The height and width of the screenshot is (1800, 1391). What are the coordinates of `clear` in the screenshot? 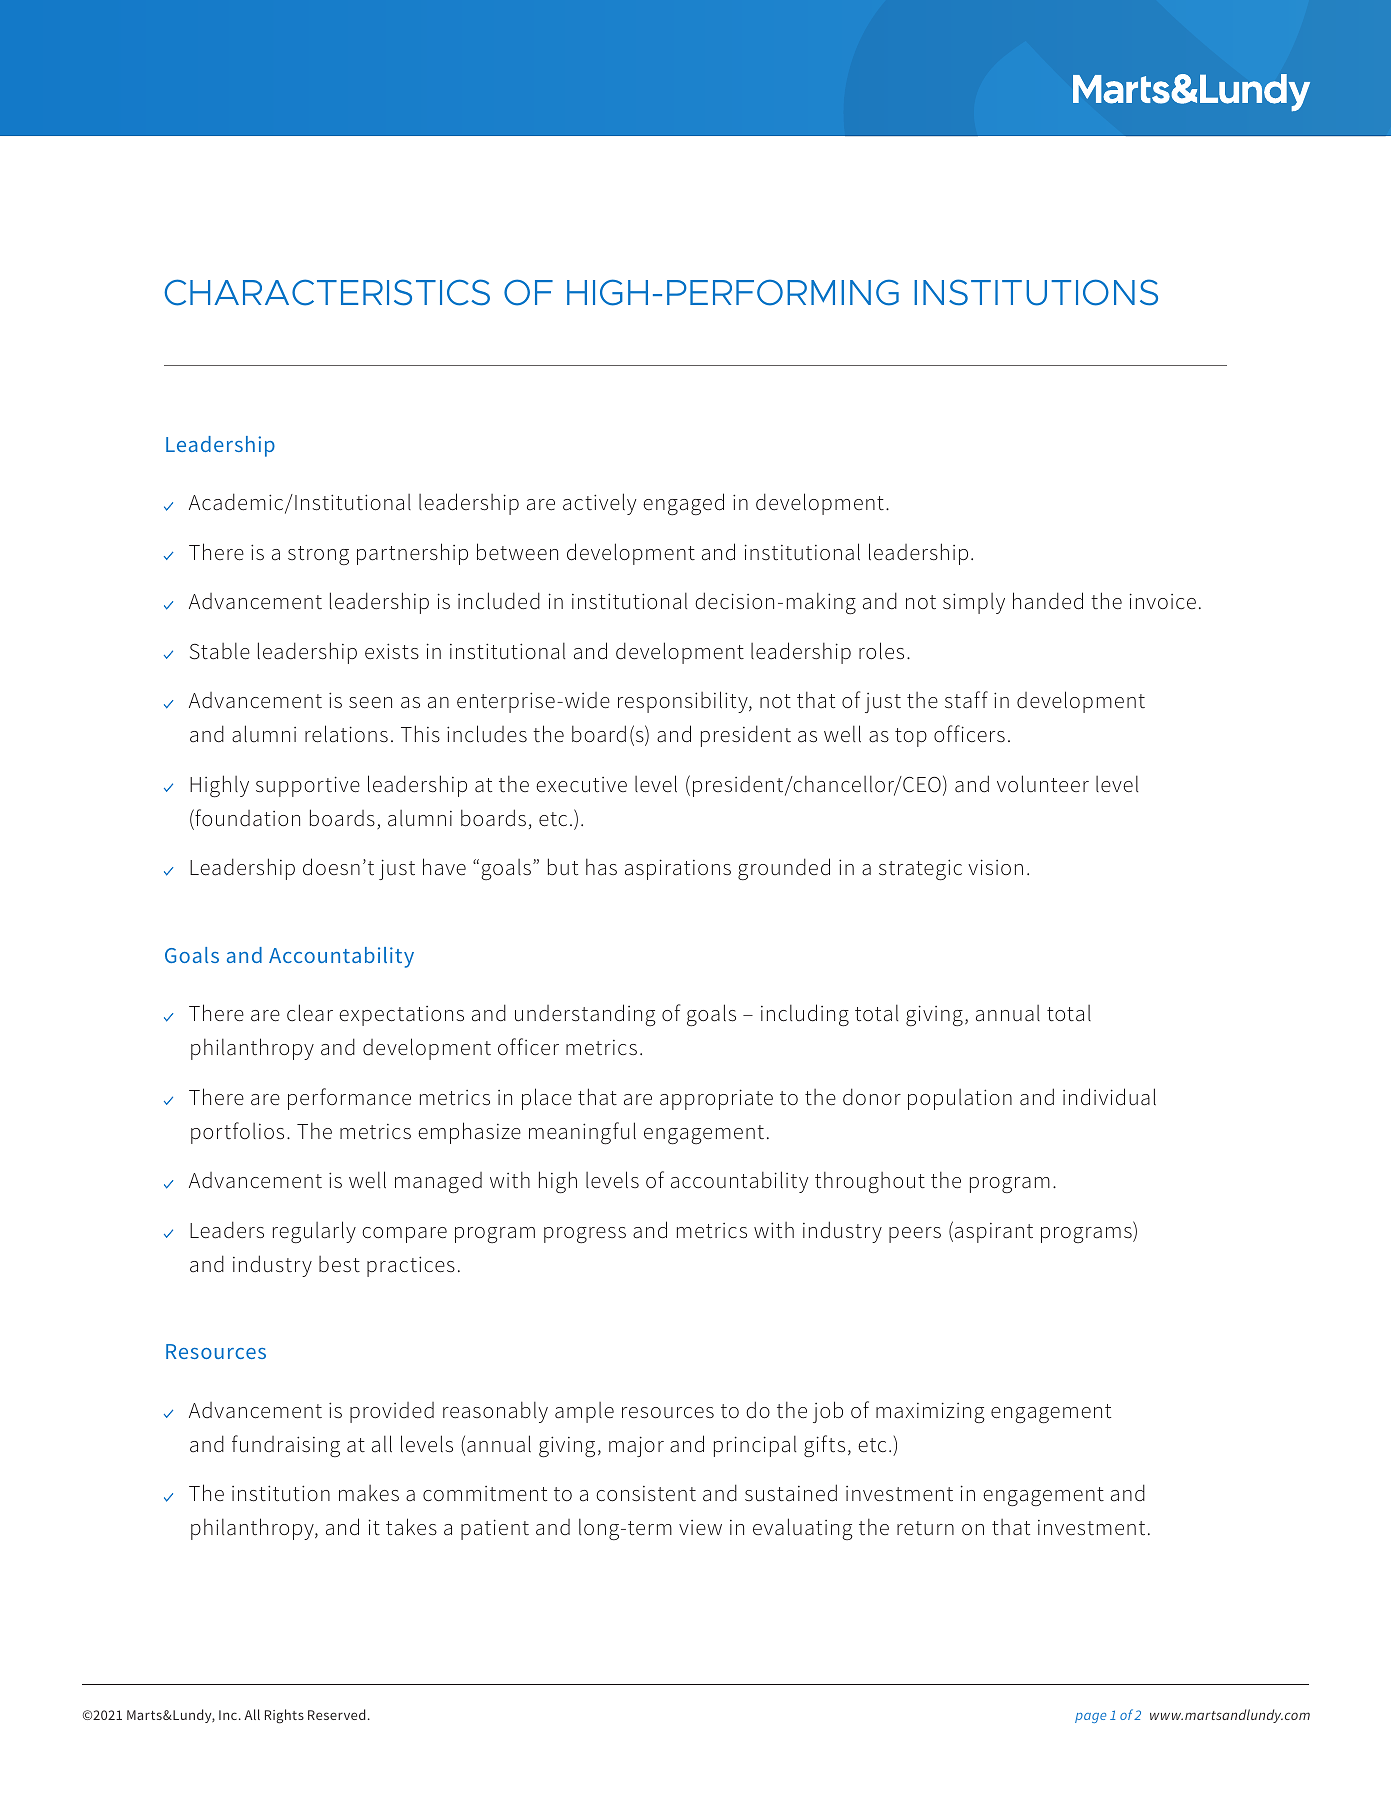 It's located at (310, 1013).
